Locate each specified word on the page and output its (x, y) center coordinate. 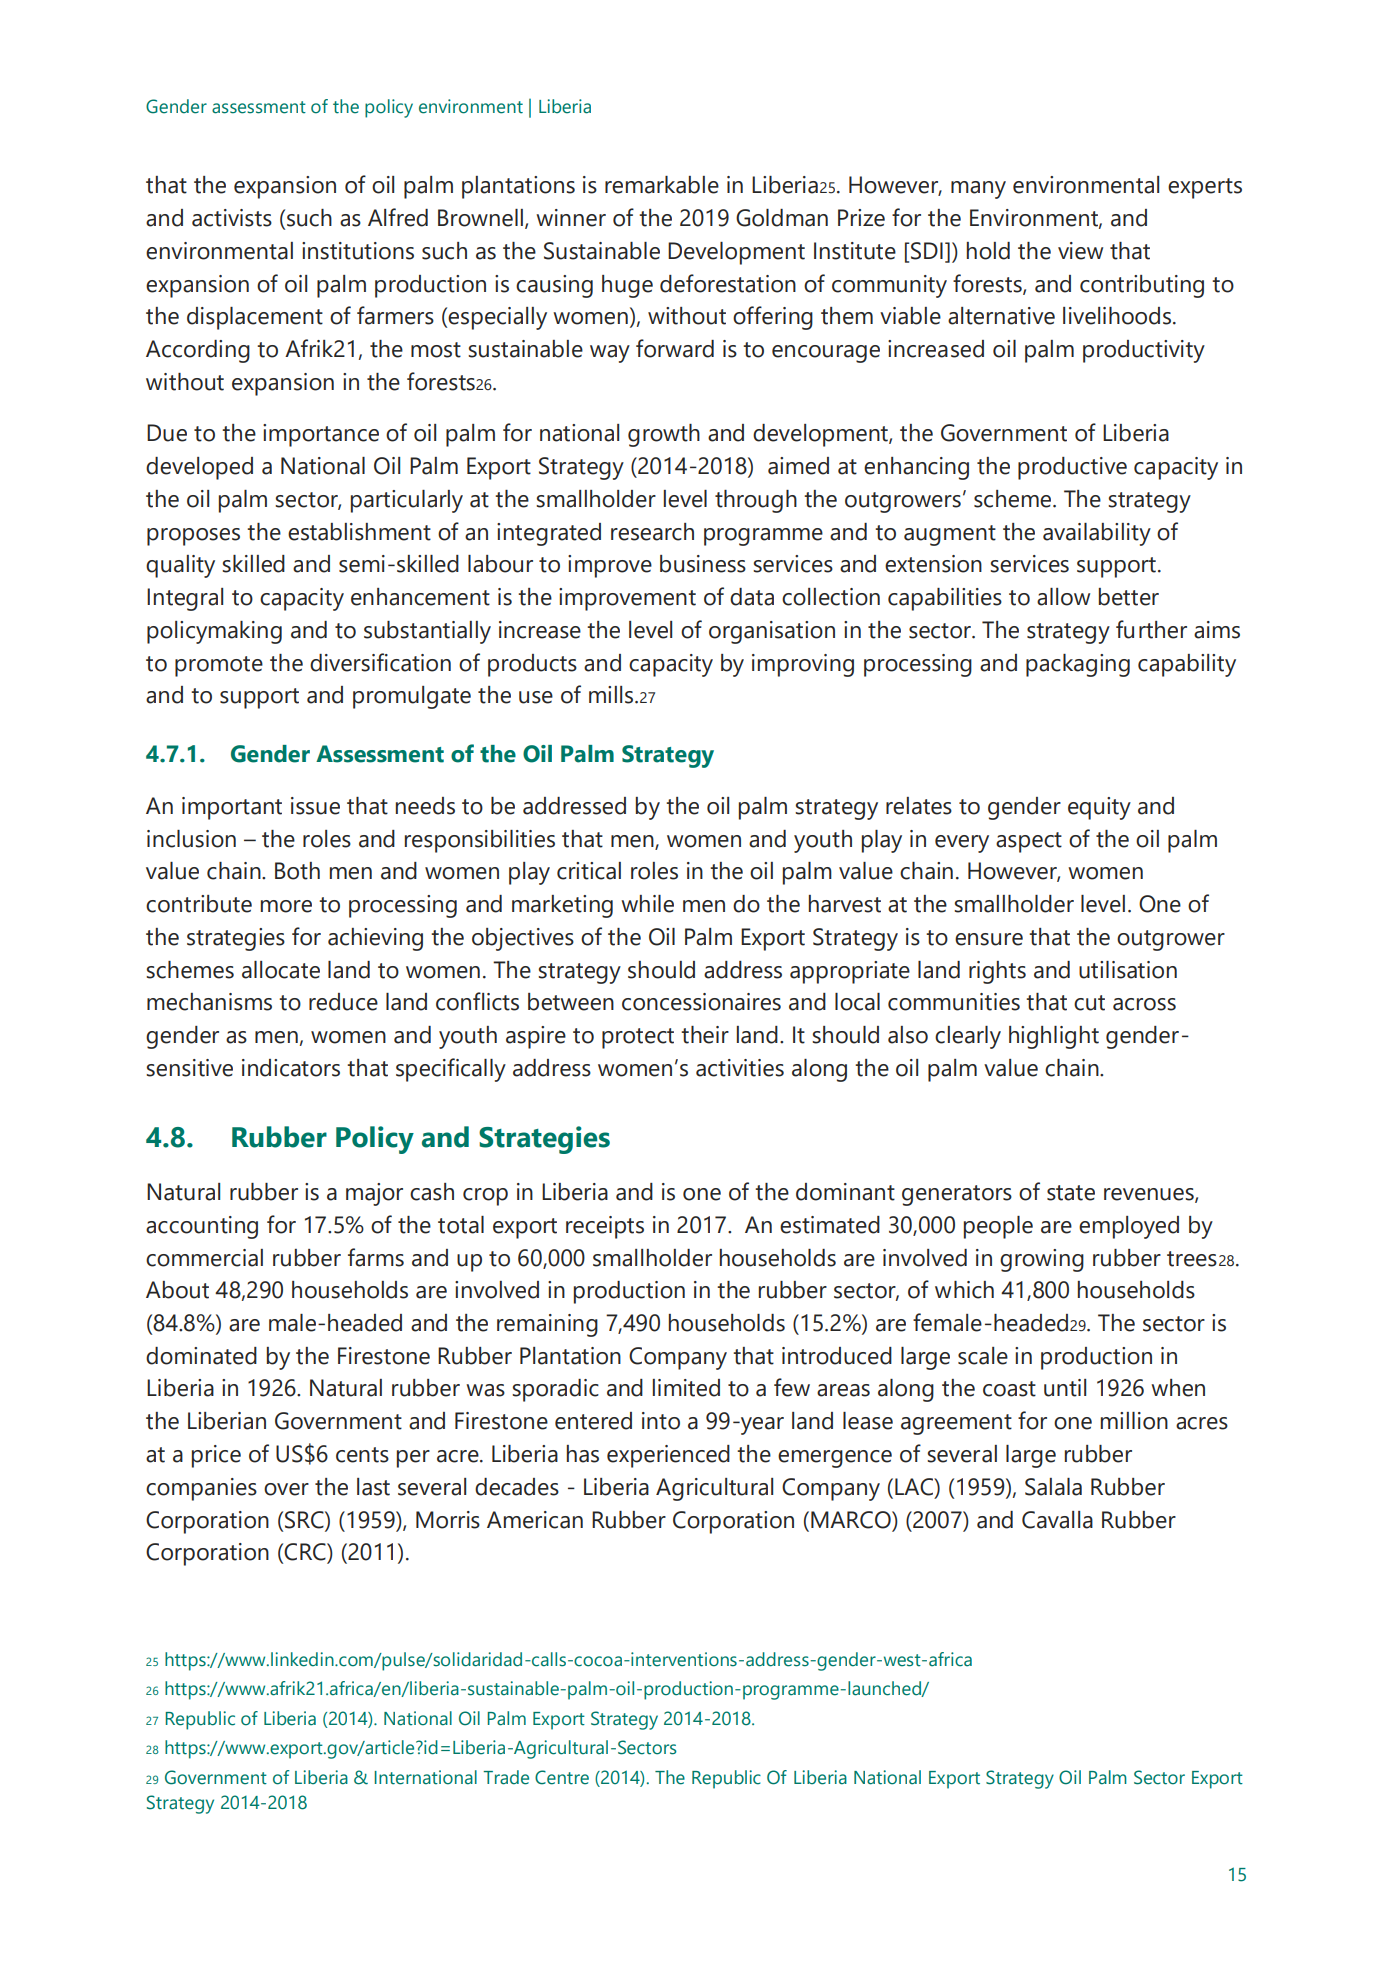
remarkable (662, 185)
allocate (281, 970)
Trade (506, 1777)
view (1080, 251)
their (705, 1035)
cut (1089, 1003)
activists (232, 218)
